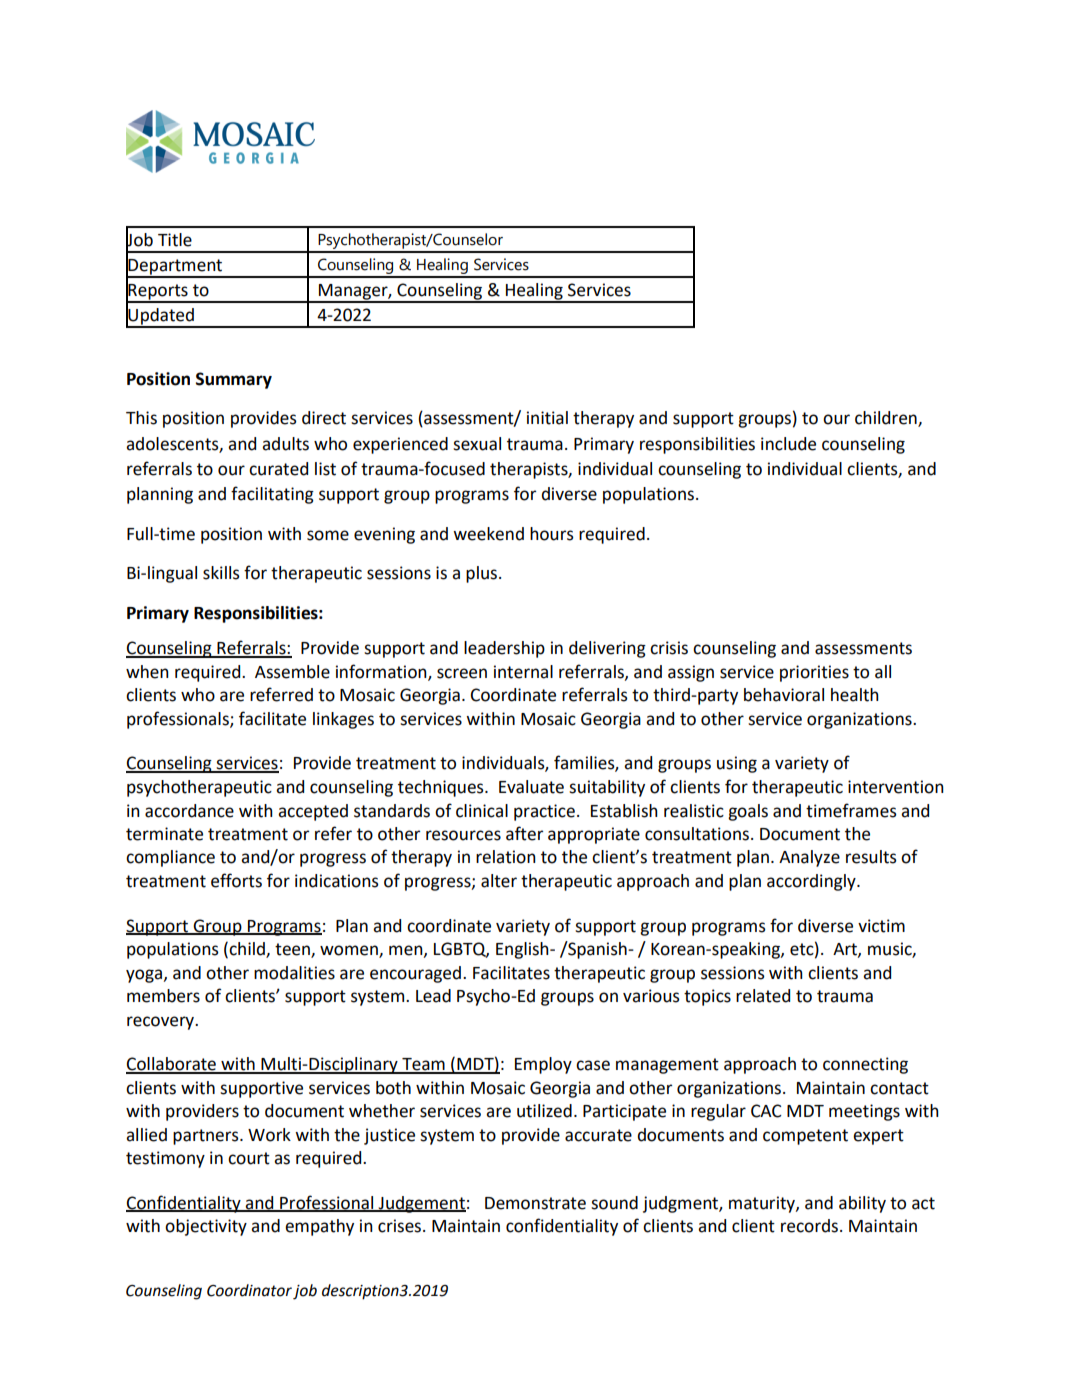 The height and width of the screenshot is (1387, 1071). What do you see at coordinates (788, 444) in the screenshot?
I see `include` at bounding box center [788, 444].
